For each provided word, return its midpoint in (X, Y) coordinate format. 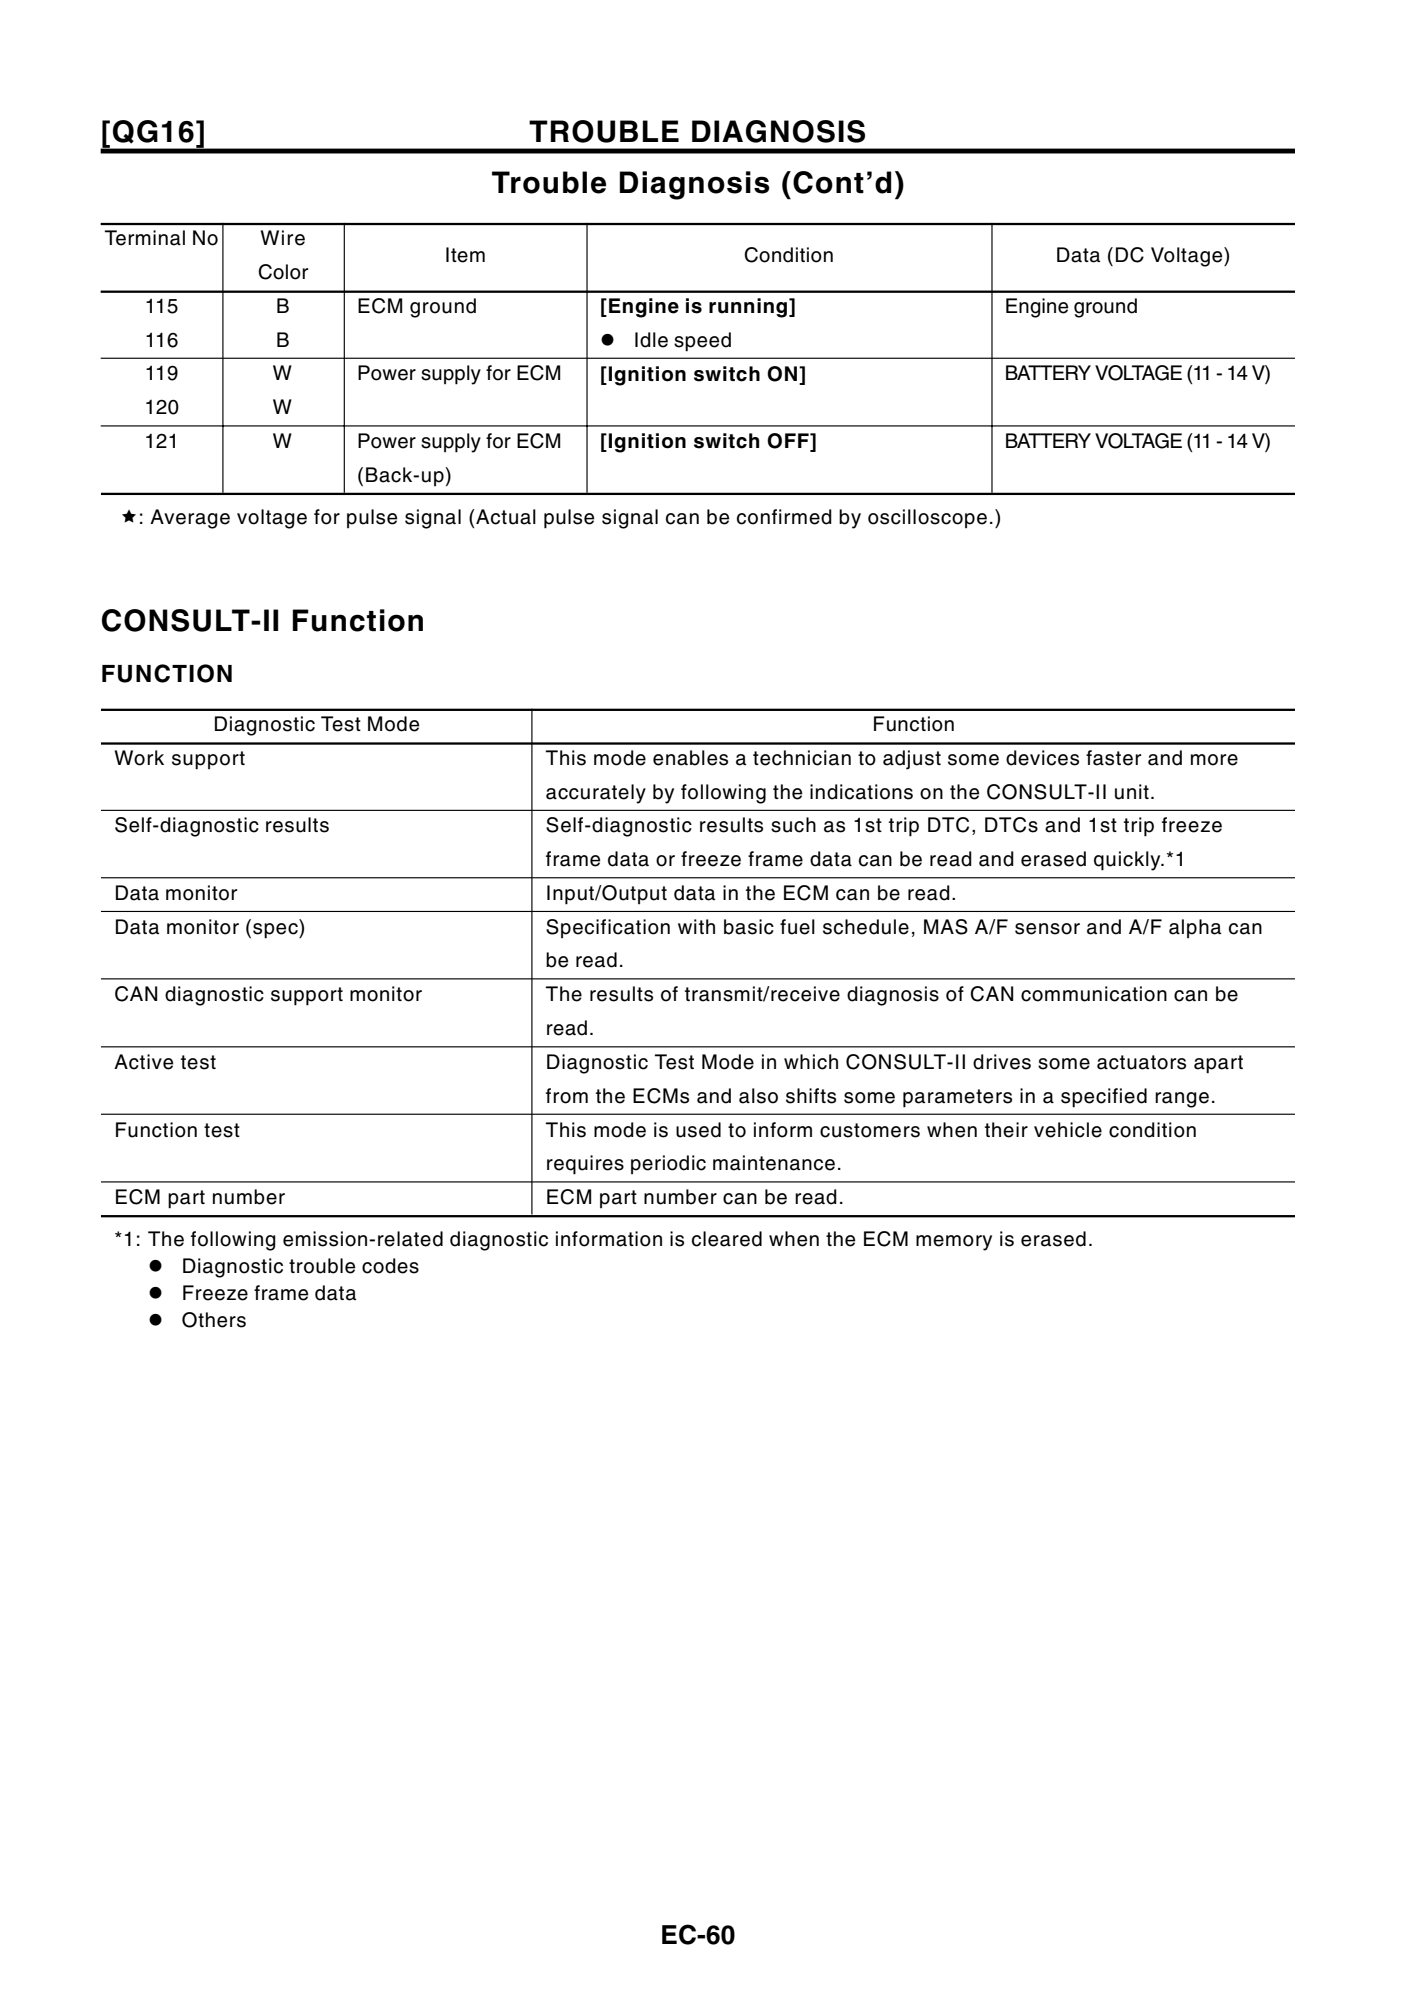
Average (190, 519)
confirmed (784, 517)
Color (283, 272)
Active (143, 1062)
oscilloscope (927, 518)
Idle (651, 340)
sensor (1047, 929)
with (696, 926)
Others (214, 1320)
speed (702, 342)
